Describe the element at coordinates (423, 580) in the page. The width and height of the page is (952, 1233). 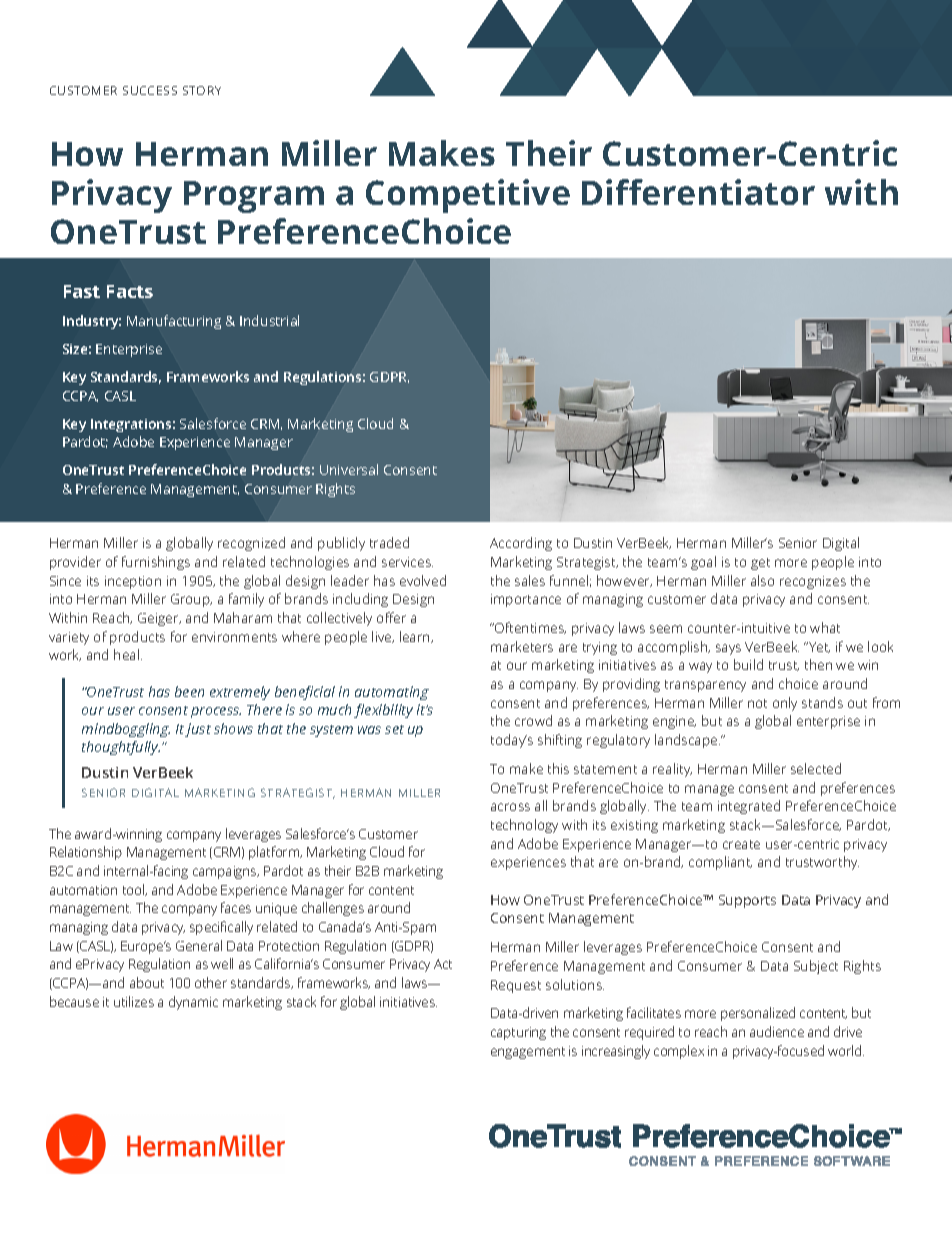
I see `evolved` at that location.
